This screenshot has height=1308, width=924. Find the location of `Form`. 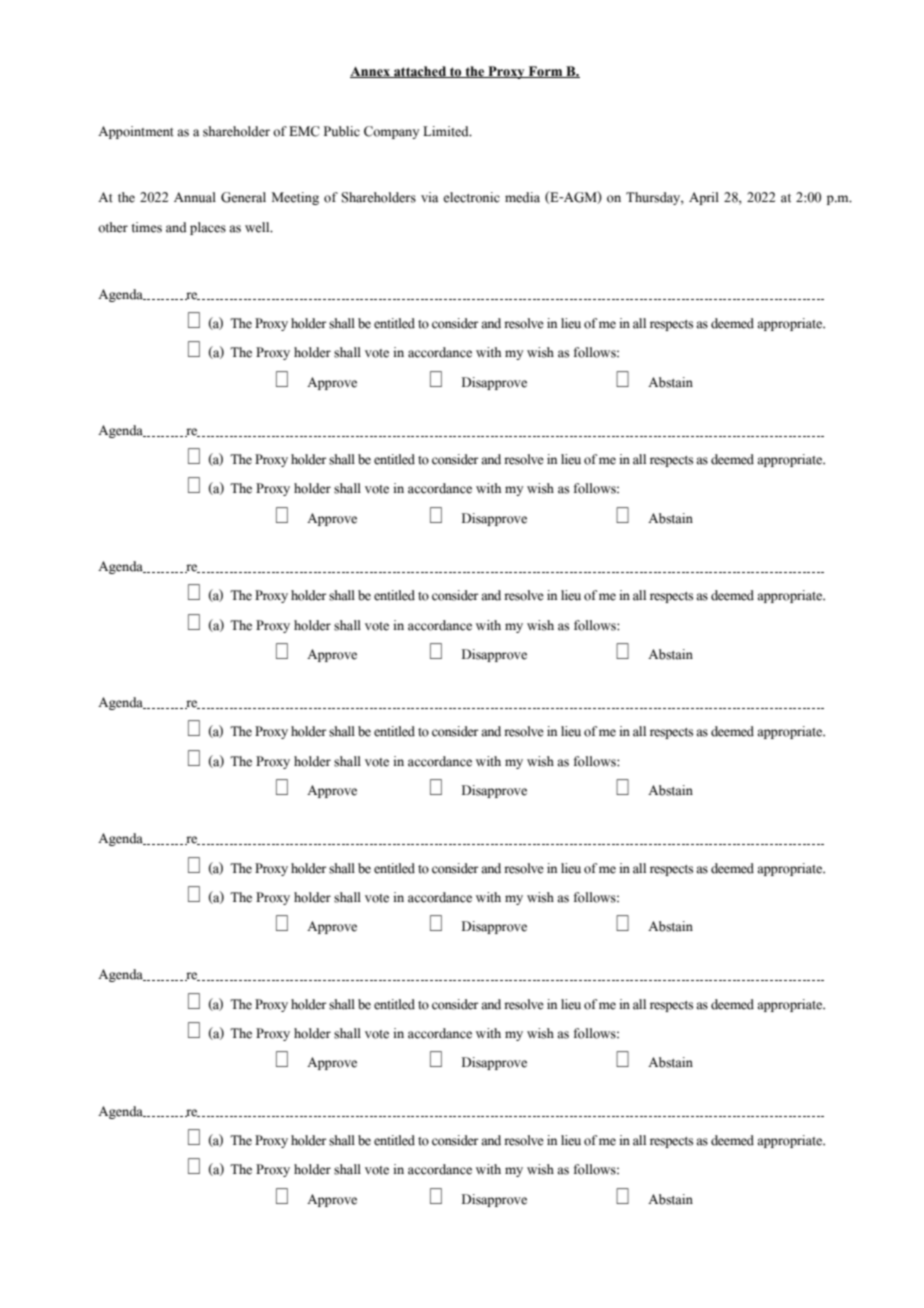

Form is located at coordinates (545, 72).
